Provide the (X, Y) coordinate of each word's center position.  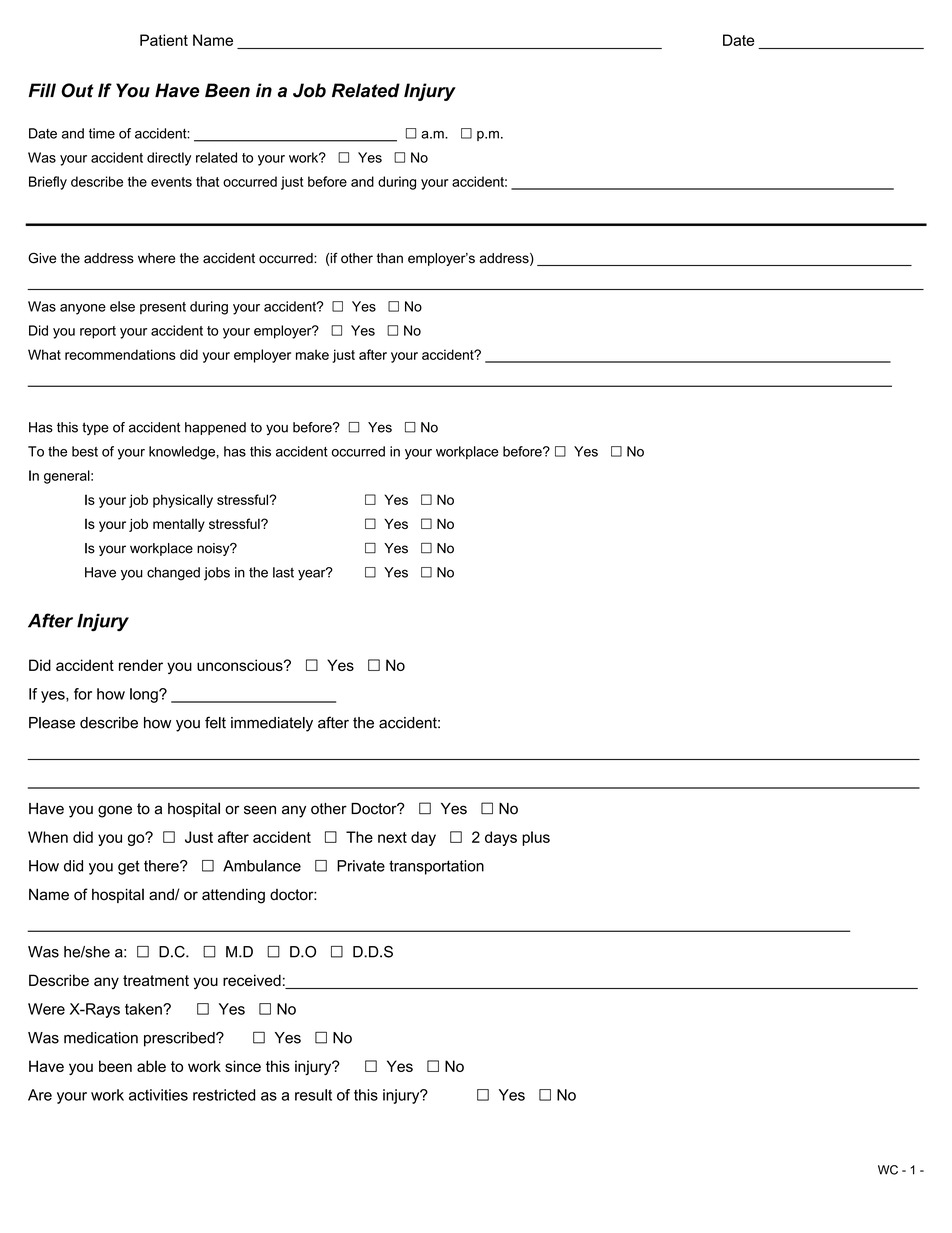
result (313, 1095)
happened (215, 428)
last (283, 572)
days (501, 838)
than (390, 258)
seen (260, 810)
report (98, 332)
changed (173, 574)
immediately (272, 724)
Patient (164, 40)
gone (115, 811)
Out (77, 90)
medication (101, 1038)
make (312, 354)
